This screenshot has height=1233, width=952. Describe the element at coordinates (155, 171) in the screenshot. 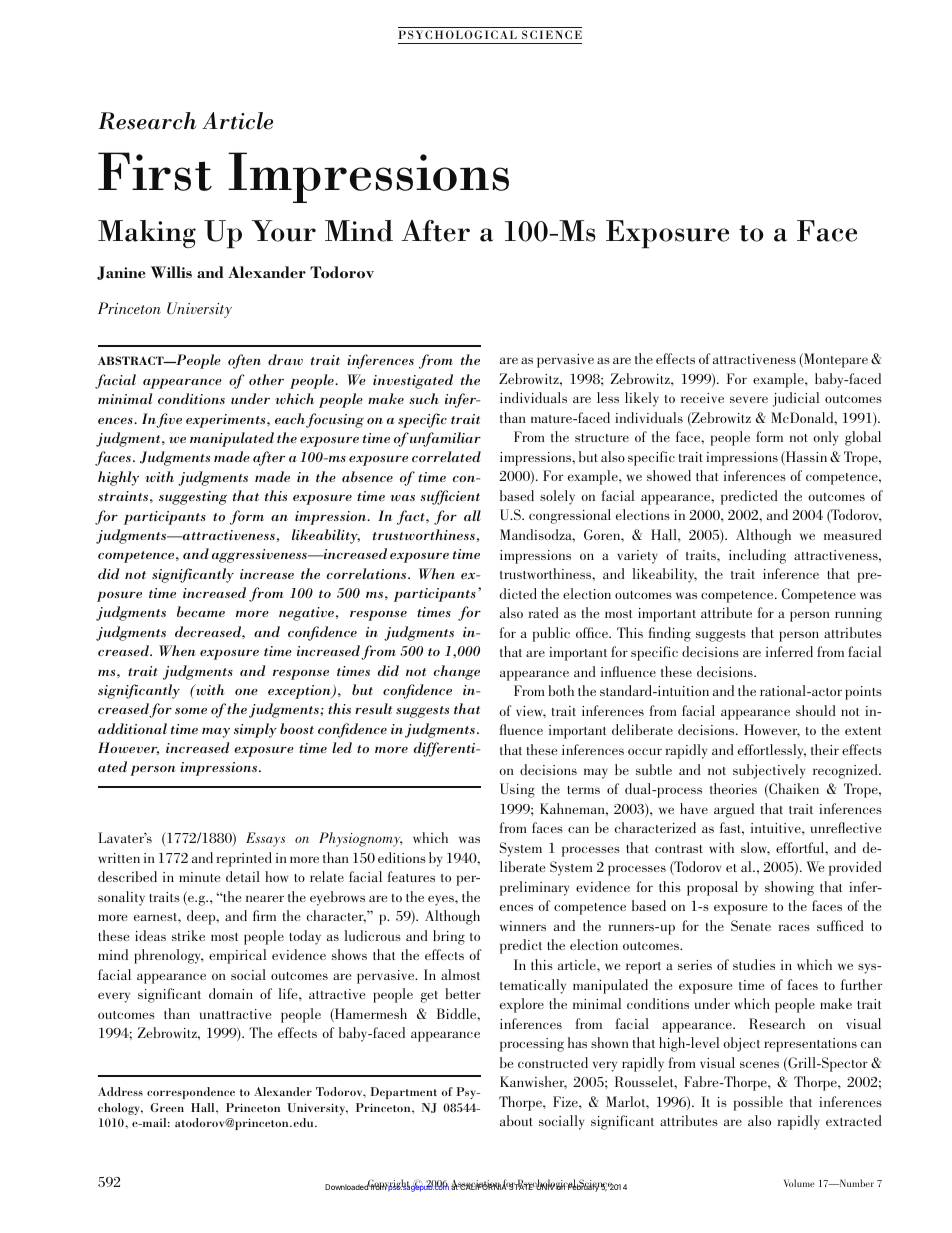

I see `First` at that location.
